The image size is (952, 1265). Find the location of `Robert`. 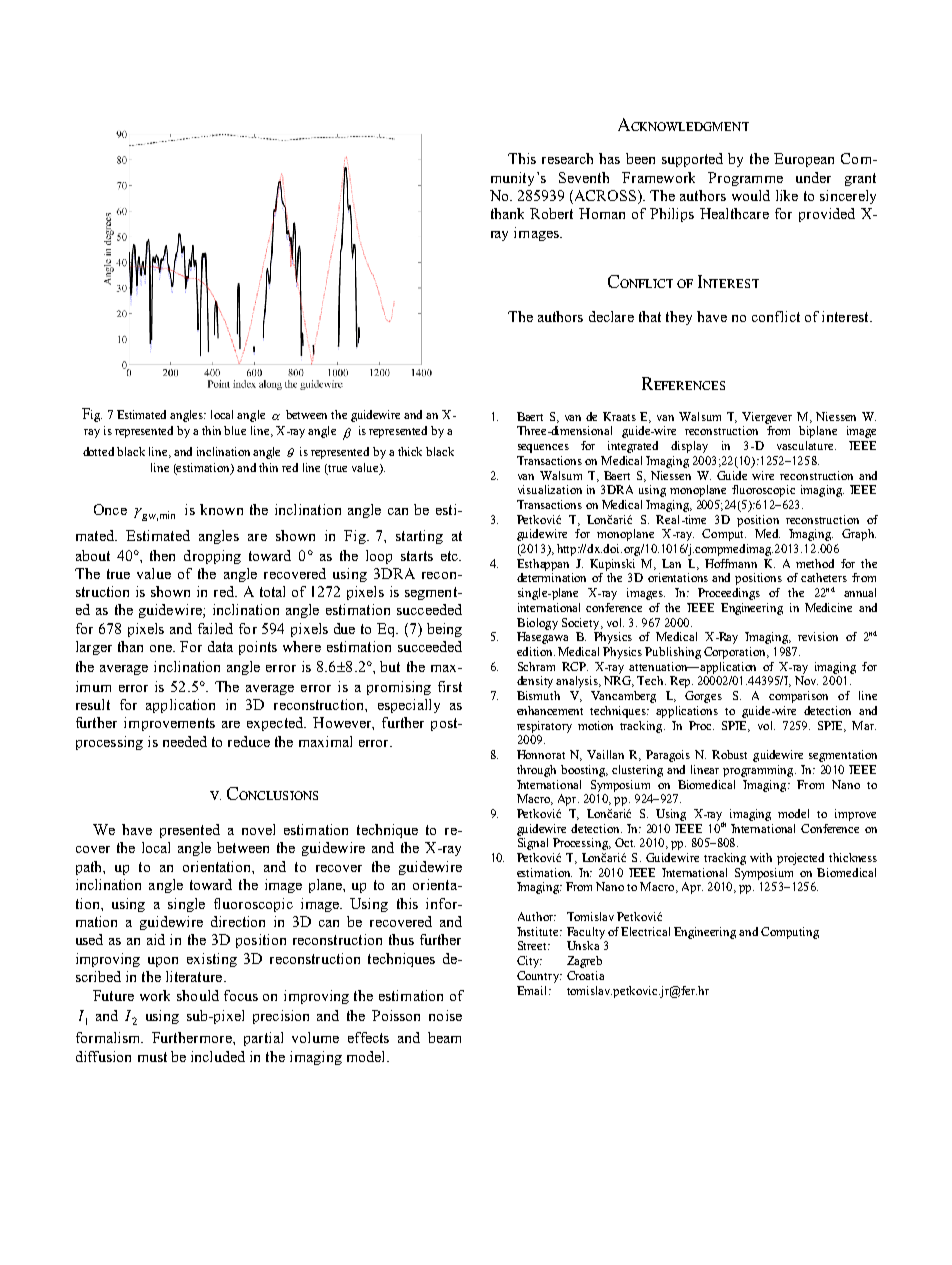

Robert is located at coordinates (551, 213).
